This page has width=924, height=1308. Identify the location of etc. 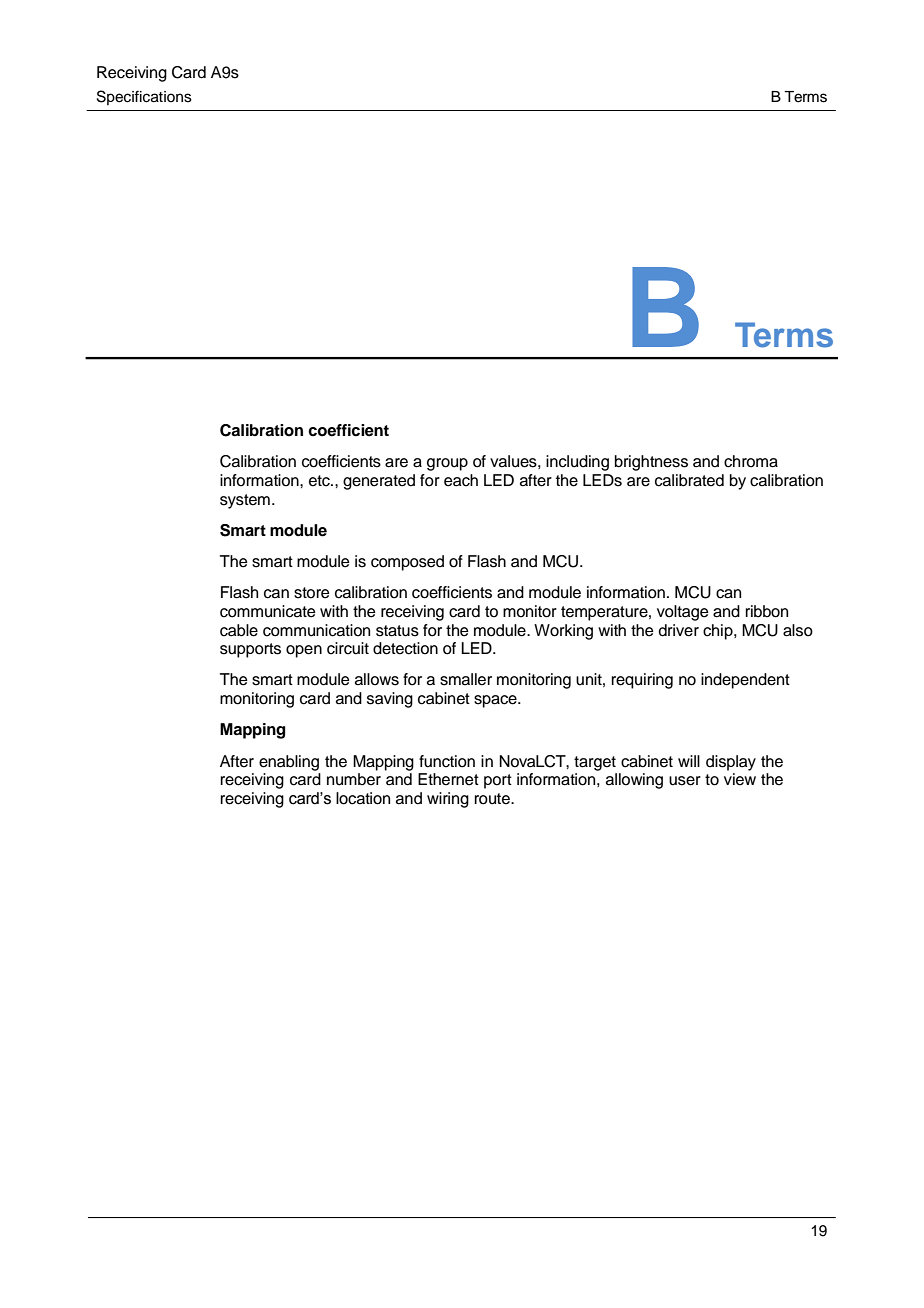
(320, 481).
